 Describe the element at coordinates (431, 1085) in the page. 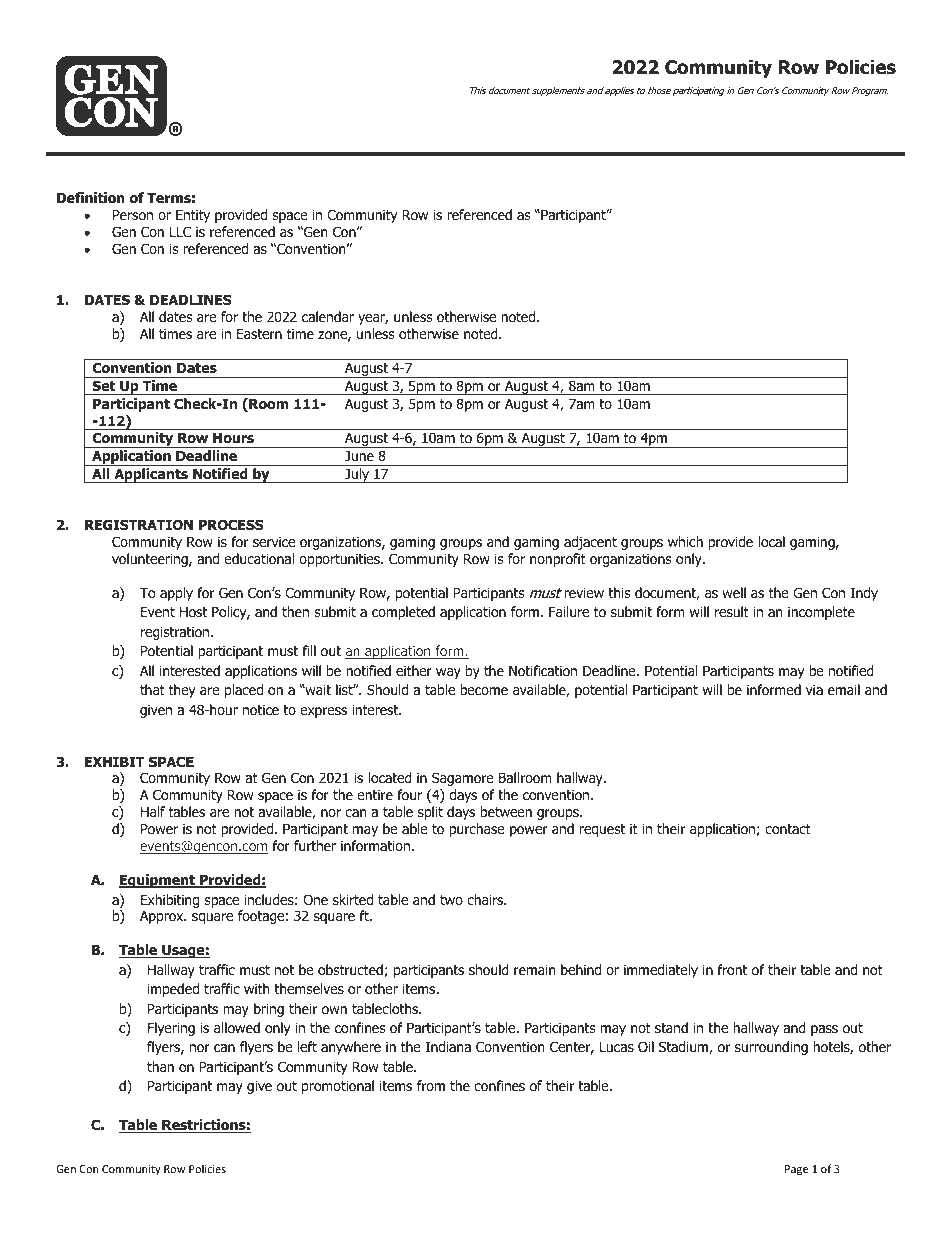

I see `from` at that location.
